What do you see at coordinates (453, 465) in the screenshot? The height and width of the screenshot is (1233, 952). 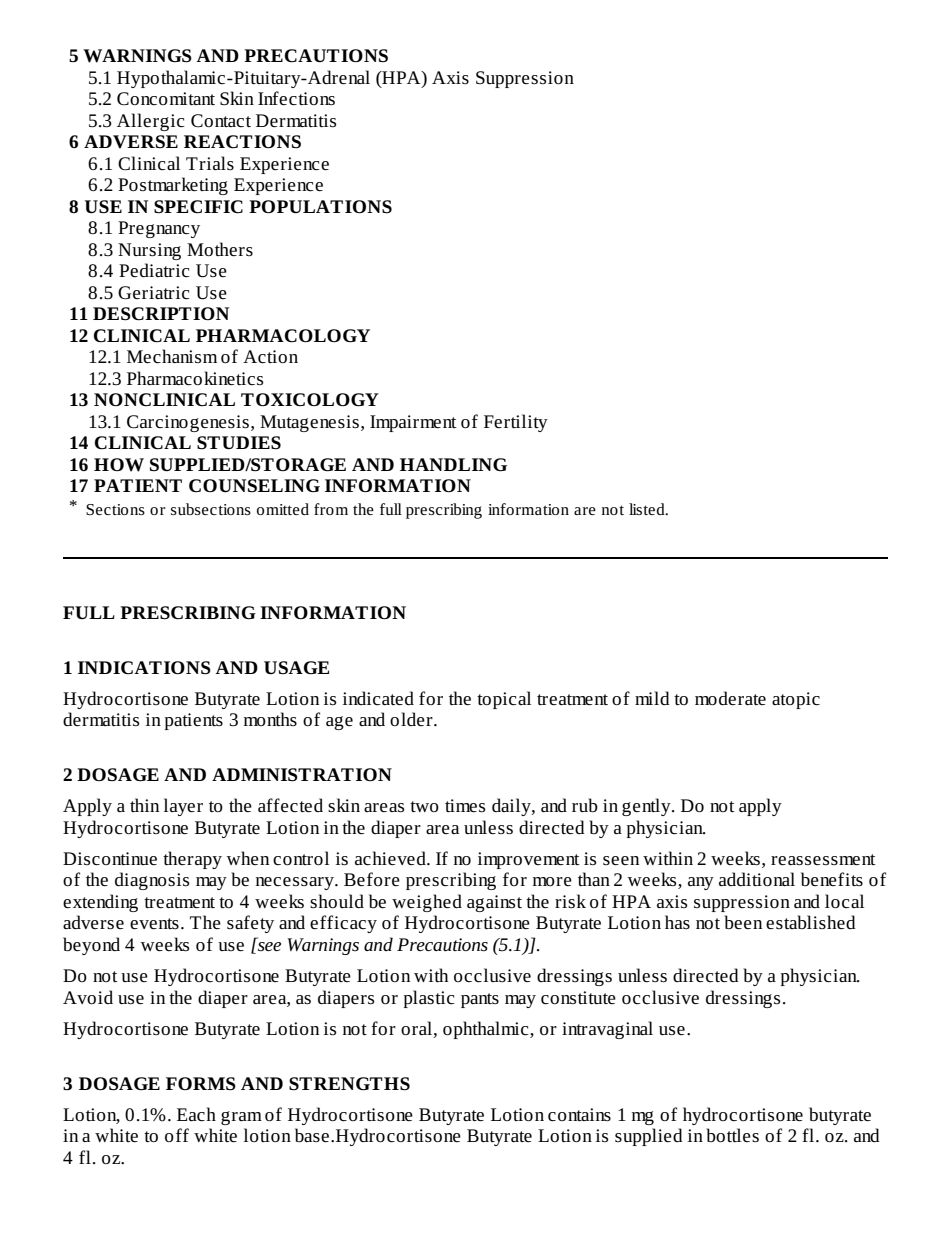 I see `HANDLING` at bounding box center [453, 465].
